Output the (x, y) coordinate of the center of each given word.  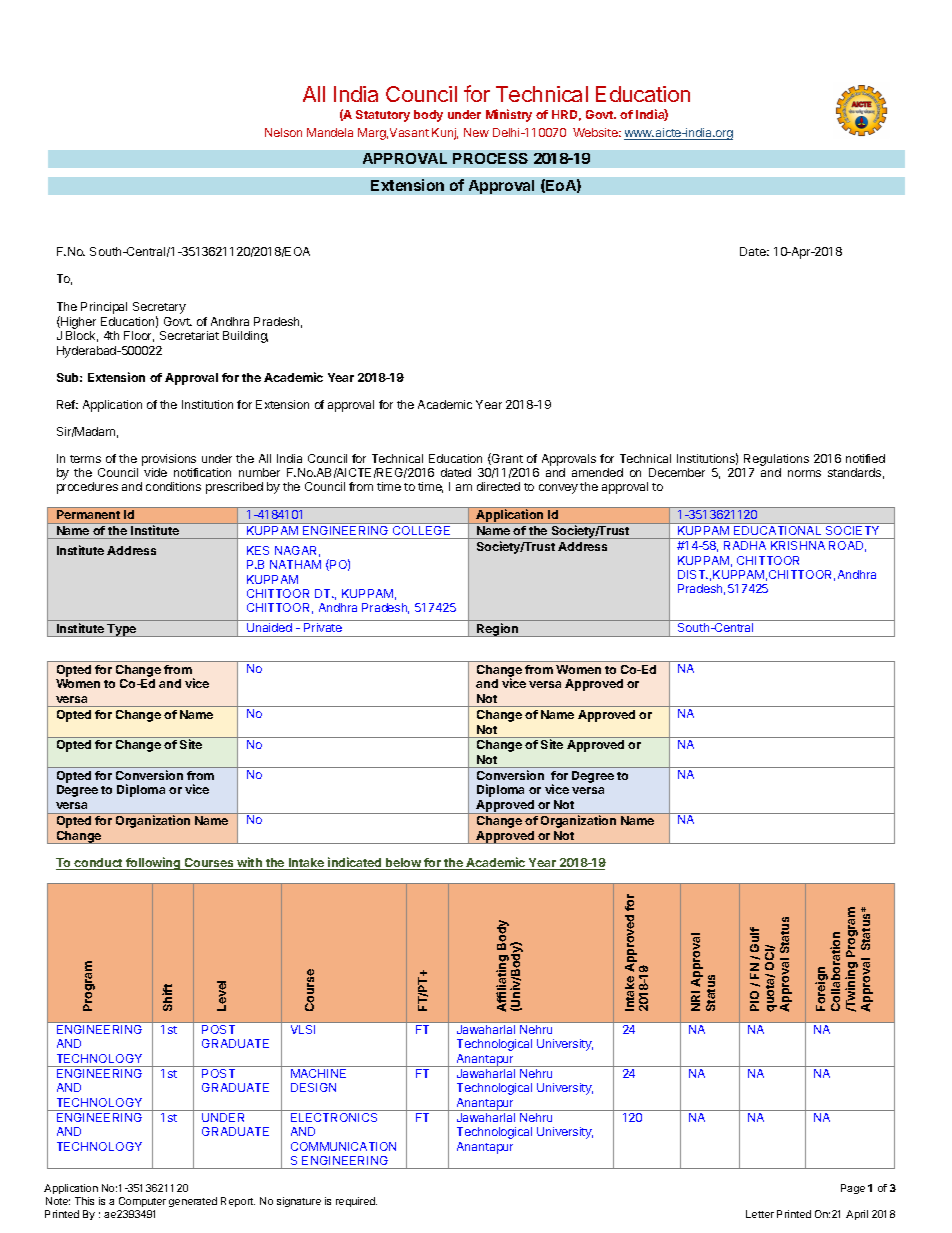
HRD (566, 115)
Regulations (776, 460)
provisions (169, 460)
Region (497, 630)
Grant (506, 459)
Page (853, 1189)
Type (122, 630)
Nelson (283, 132)
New (476, 132)
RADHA (745, 545)
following (153, 863)
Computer (142, 1202)
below (403, 864)
